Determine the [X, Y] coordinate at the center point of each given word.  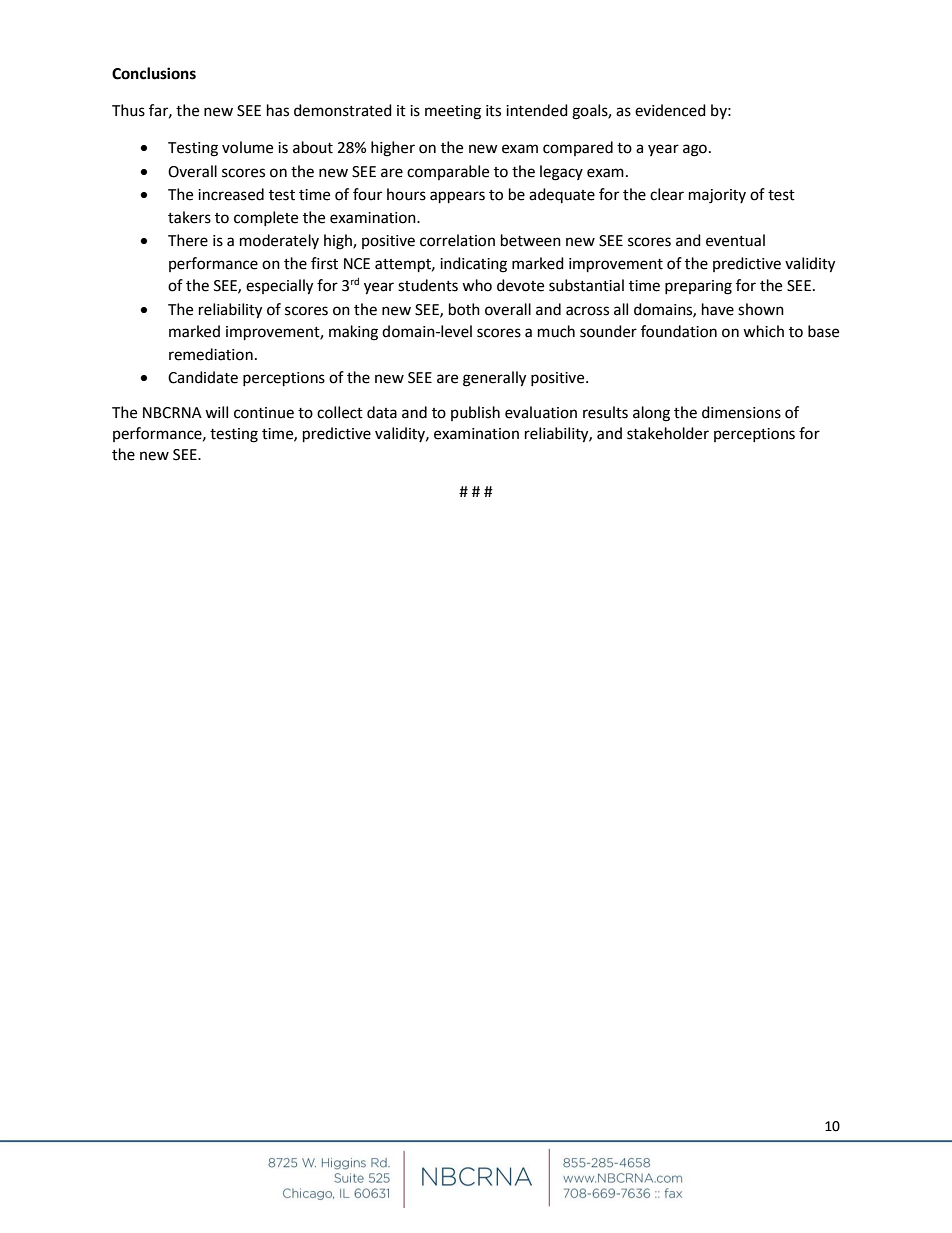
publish [475, 413]
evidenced [670, 110]
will [216, 412]
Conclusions [154, 73]
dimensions [741, 412]
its [493, 111]
